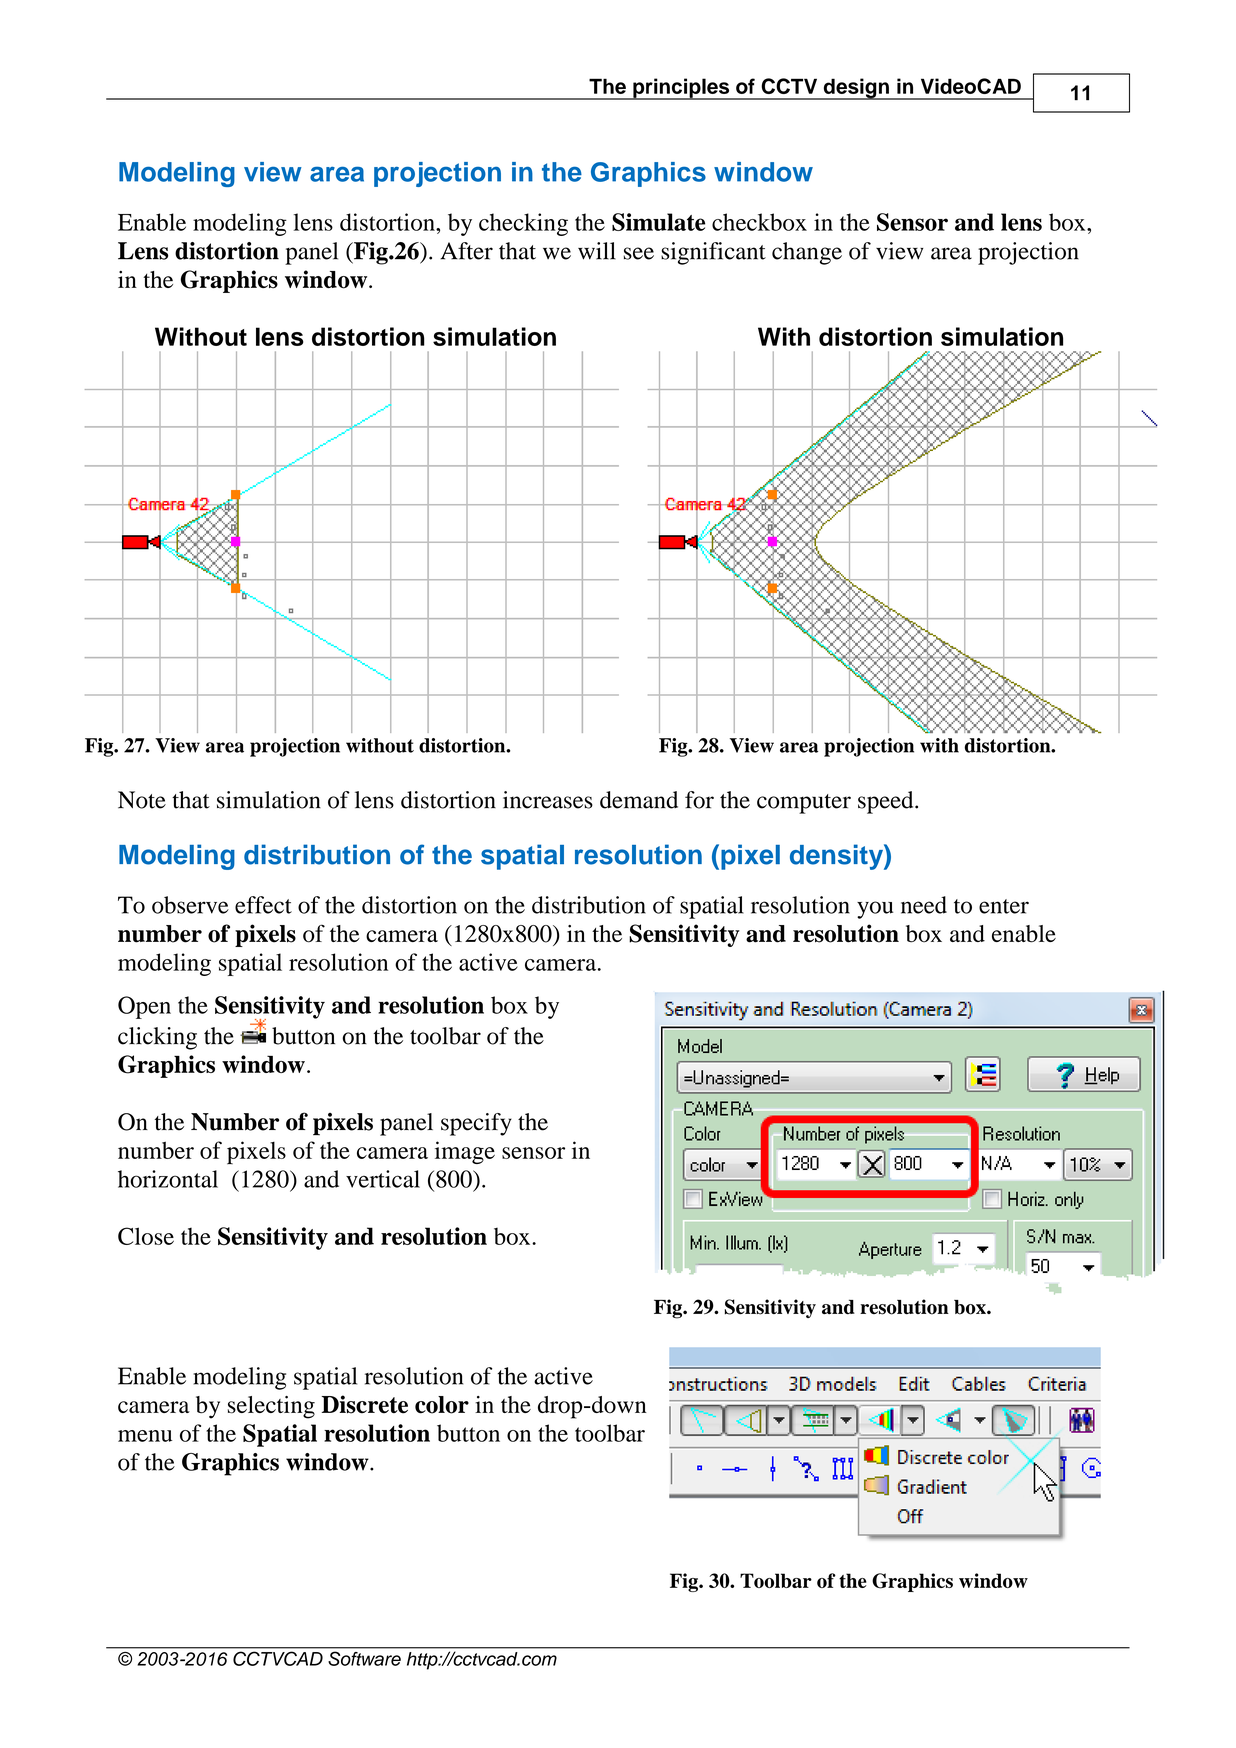 The height and width of the document is (1748, 1236). I want to click on After, so click(466, 251).
